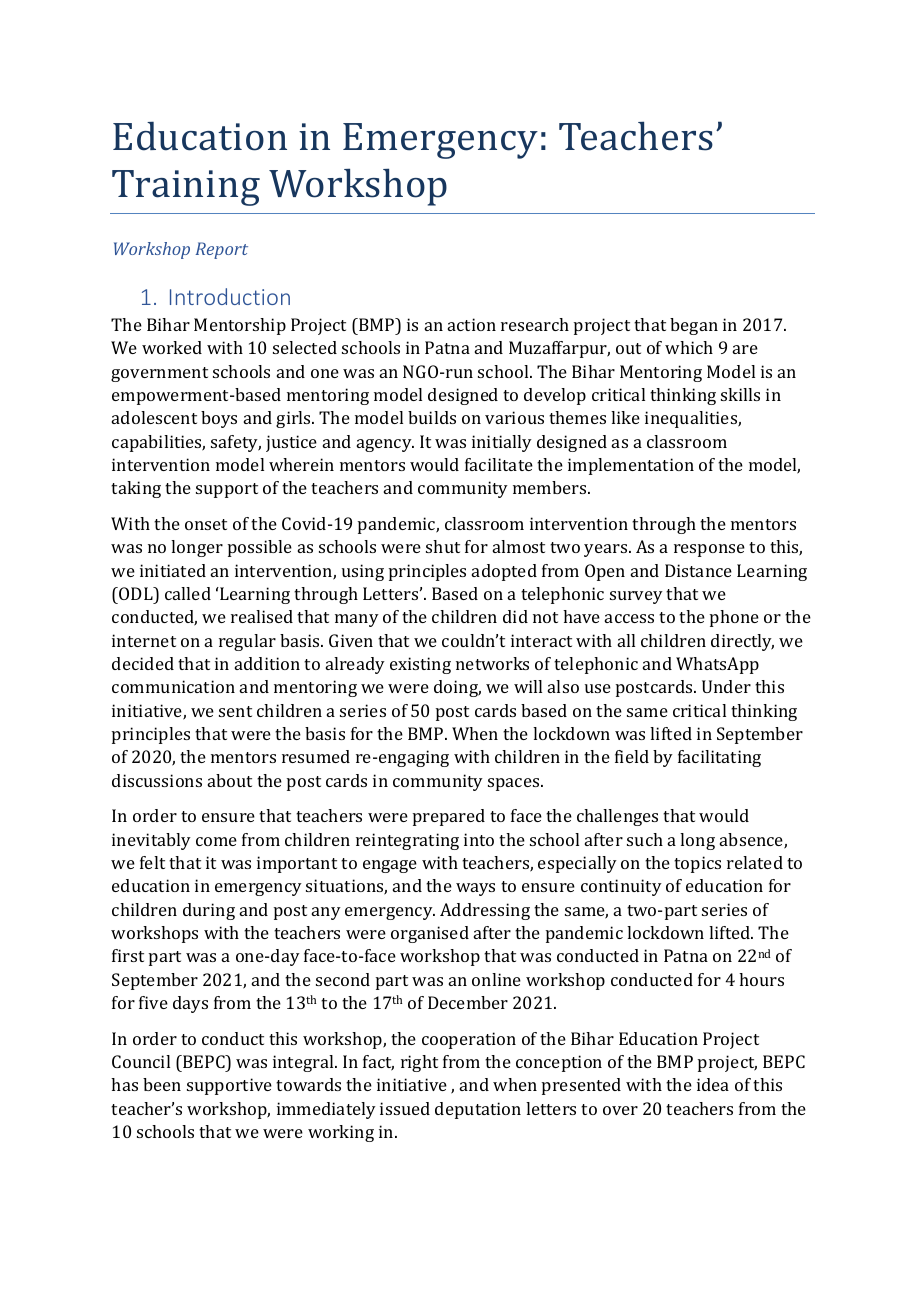  What do you see at coordinates (420, 665) in the image?
I see `existing` at bounding box center [420, 665].
